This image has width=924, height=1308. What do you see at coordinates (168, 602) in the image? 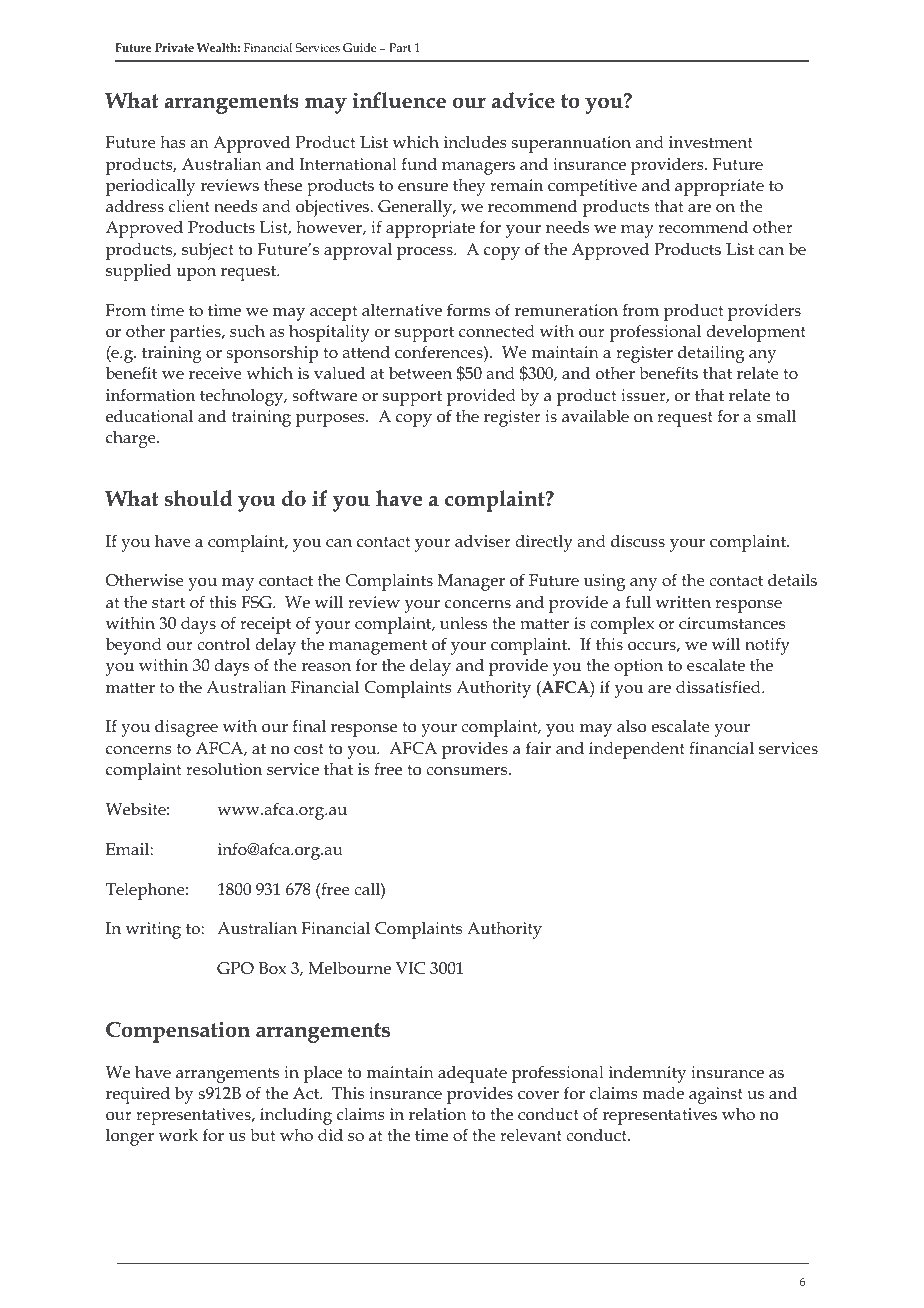
I see `start` at bounding box center [168, 602].
